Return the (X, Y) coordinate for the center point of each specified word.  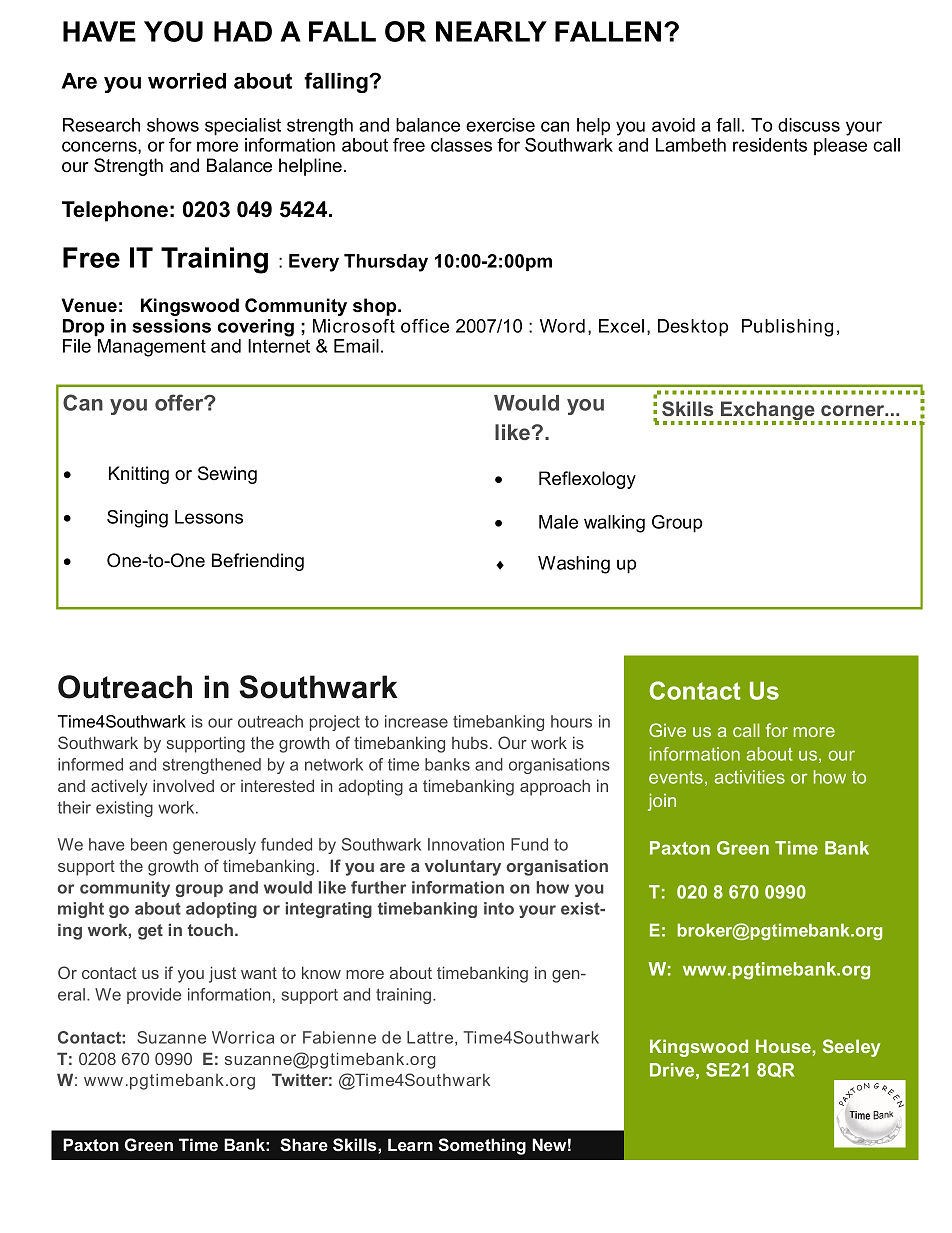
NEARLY (491, 31)
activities (750, 777)
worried (187, 81)
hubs (470, 743)
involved (183, 785)
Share (304, 1144)
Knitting (139, 475)
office (425, 326)
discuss (809, 125)
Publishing (787, 328)
